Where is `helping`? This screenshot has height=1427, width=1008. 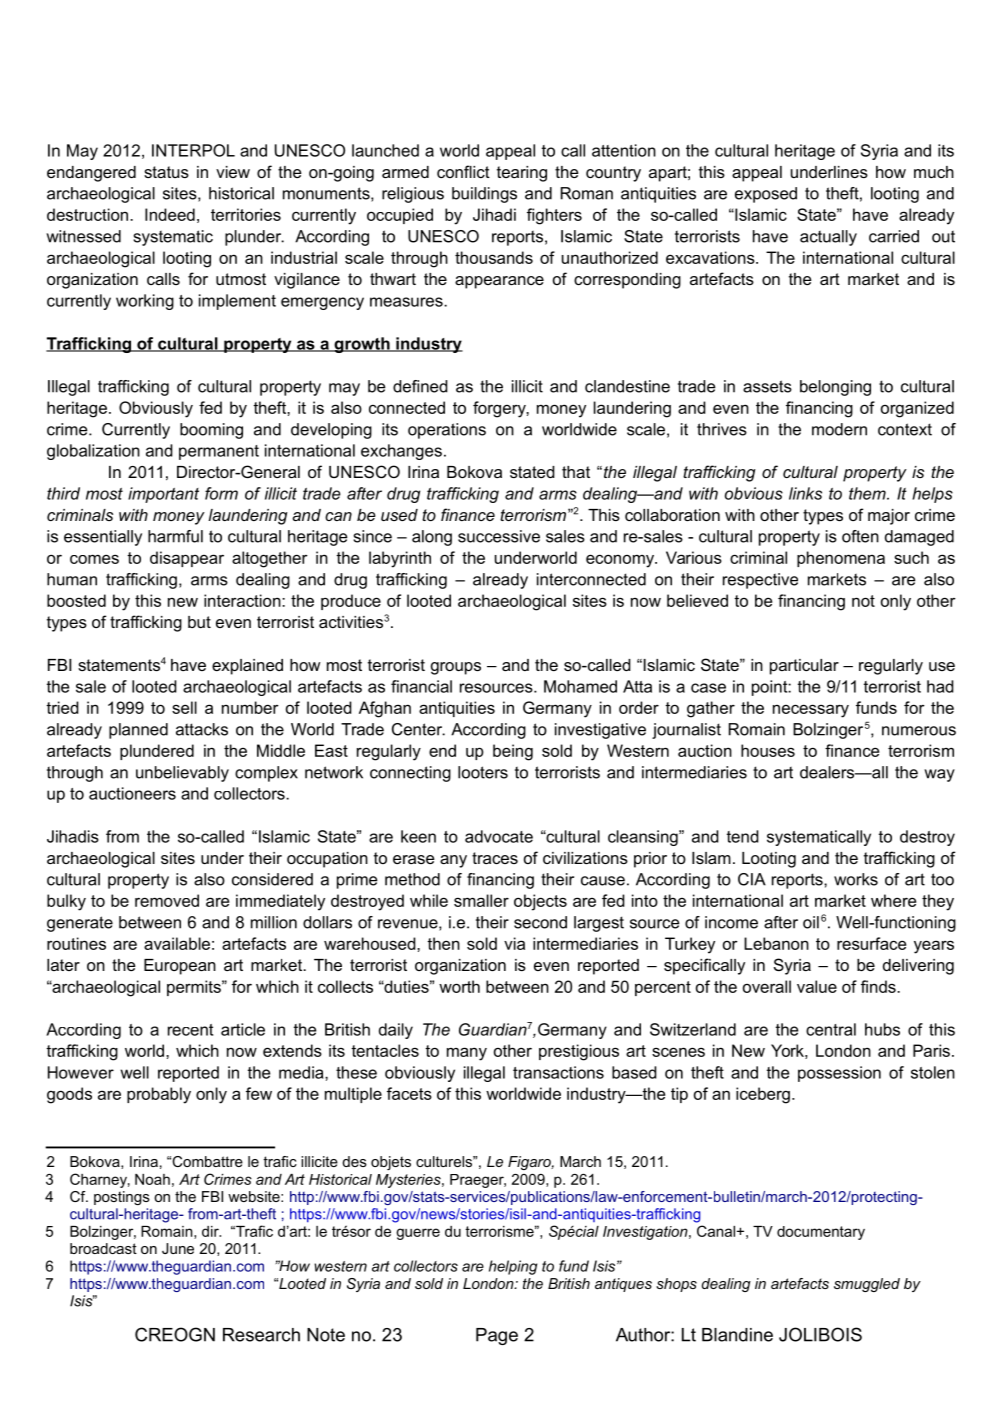 helping is located at coordinates (513, 1267).
